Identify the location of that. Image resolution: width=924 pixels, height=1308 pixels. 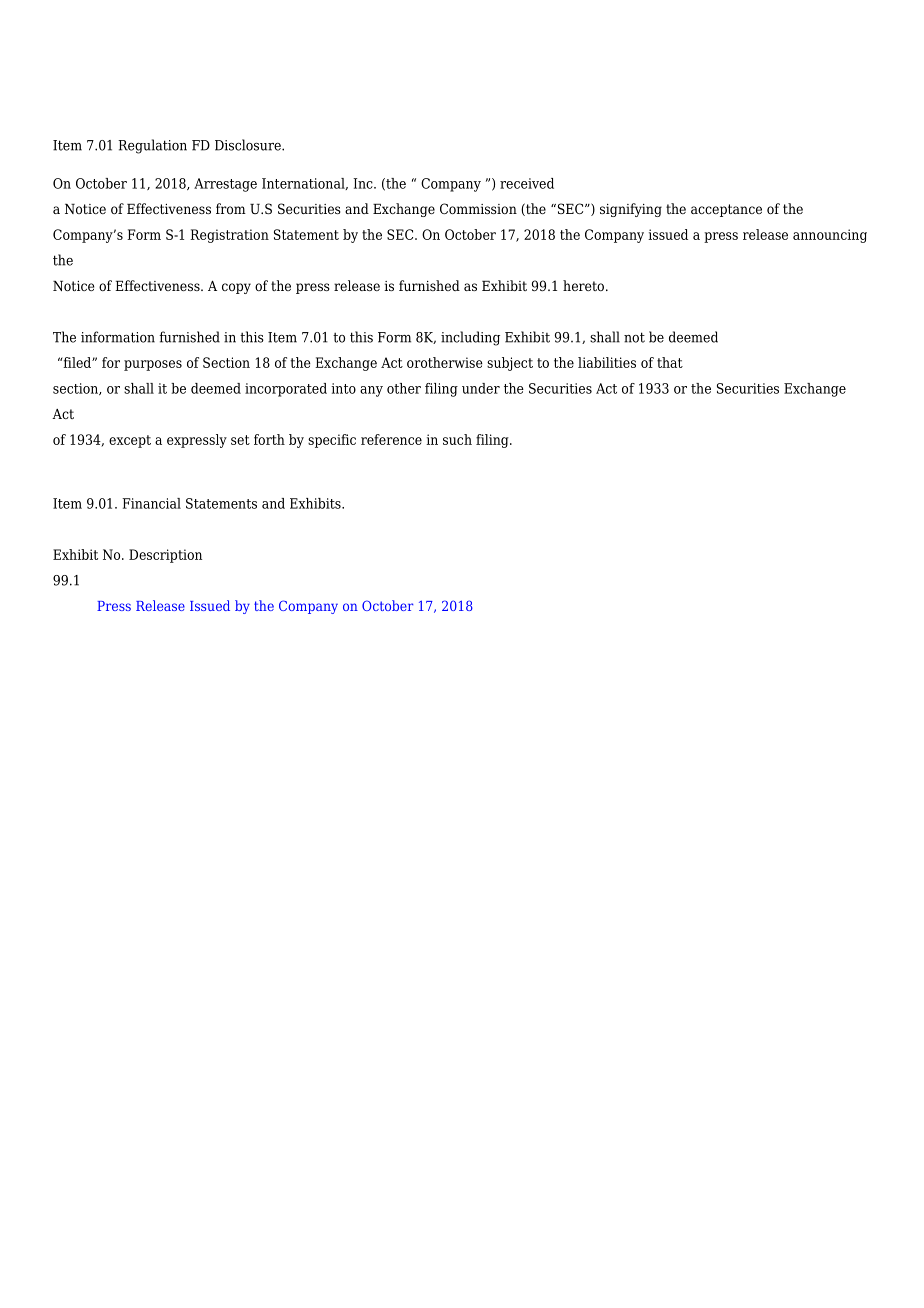
(670, 362).
